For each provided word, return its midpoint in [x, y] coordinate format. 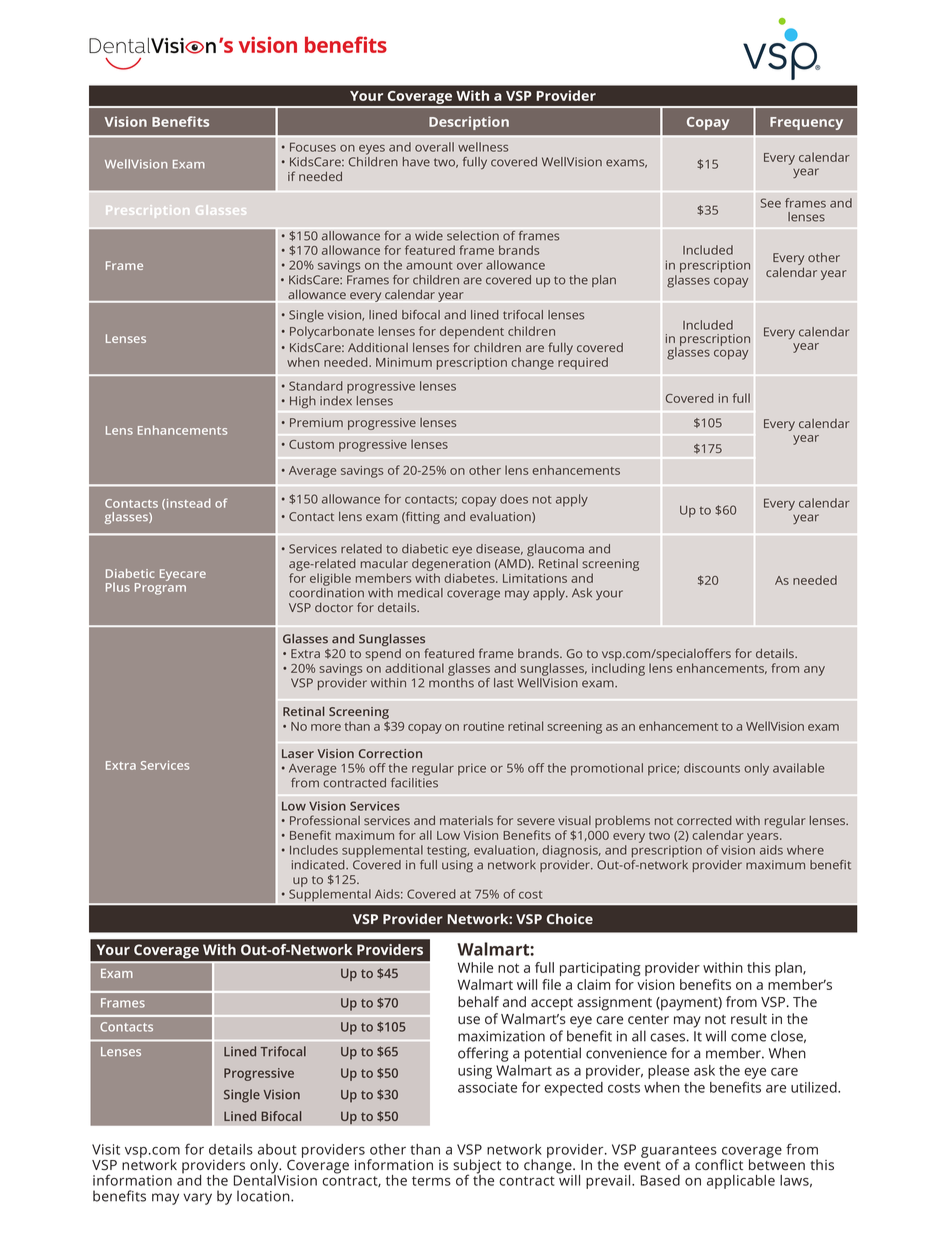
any [814, 671]
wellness [483, 147]
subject [477, 1167]
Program [160, 589]
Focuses [313, 147]
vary [197, 1199]
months [451, 683]
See [771, 203]
